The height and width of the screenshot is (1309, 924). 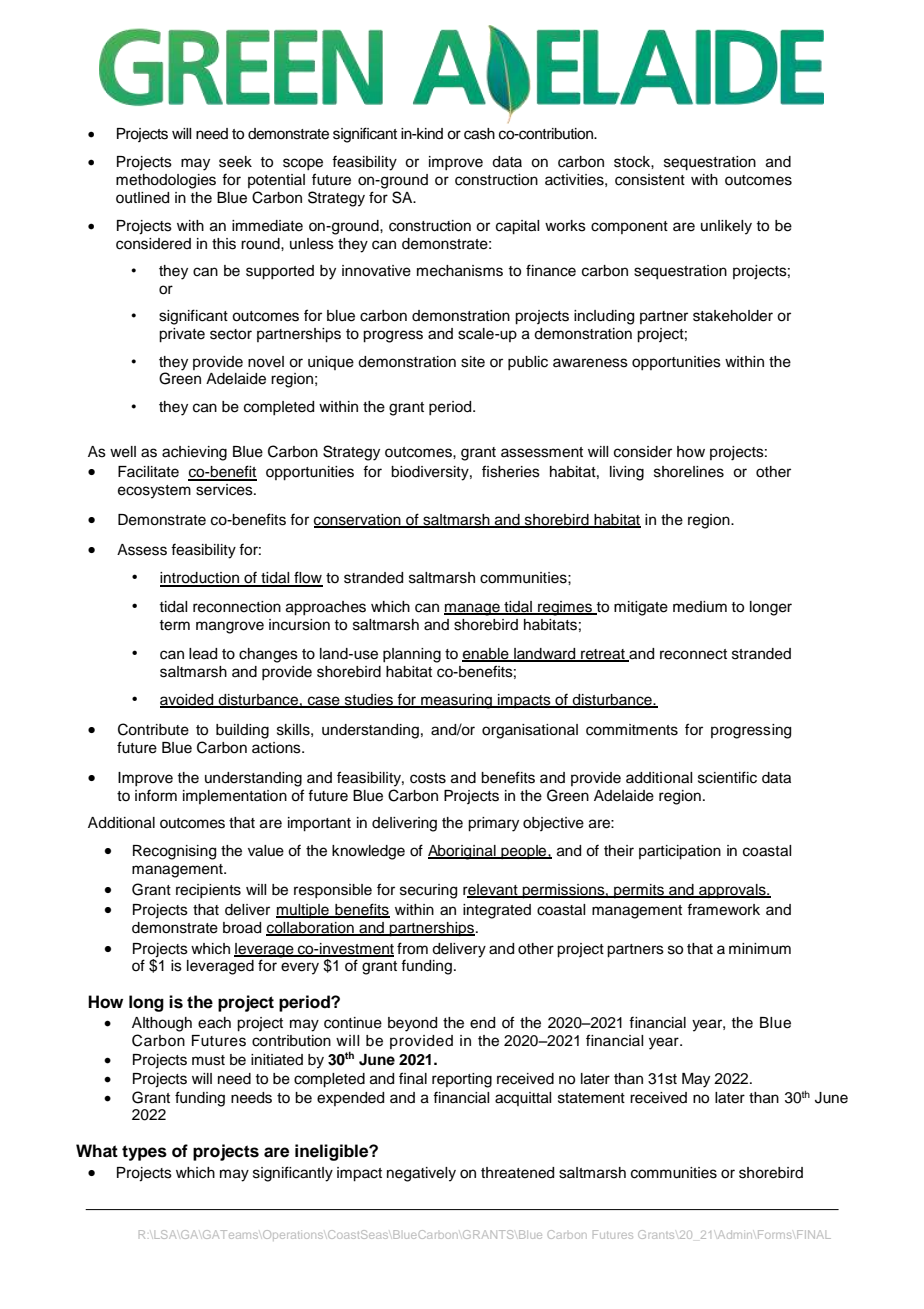 What do you see at coordinates (650, 180) in the screenshot?
I see `consistent` at bounding box center [650, 180].
